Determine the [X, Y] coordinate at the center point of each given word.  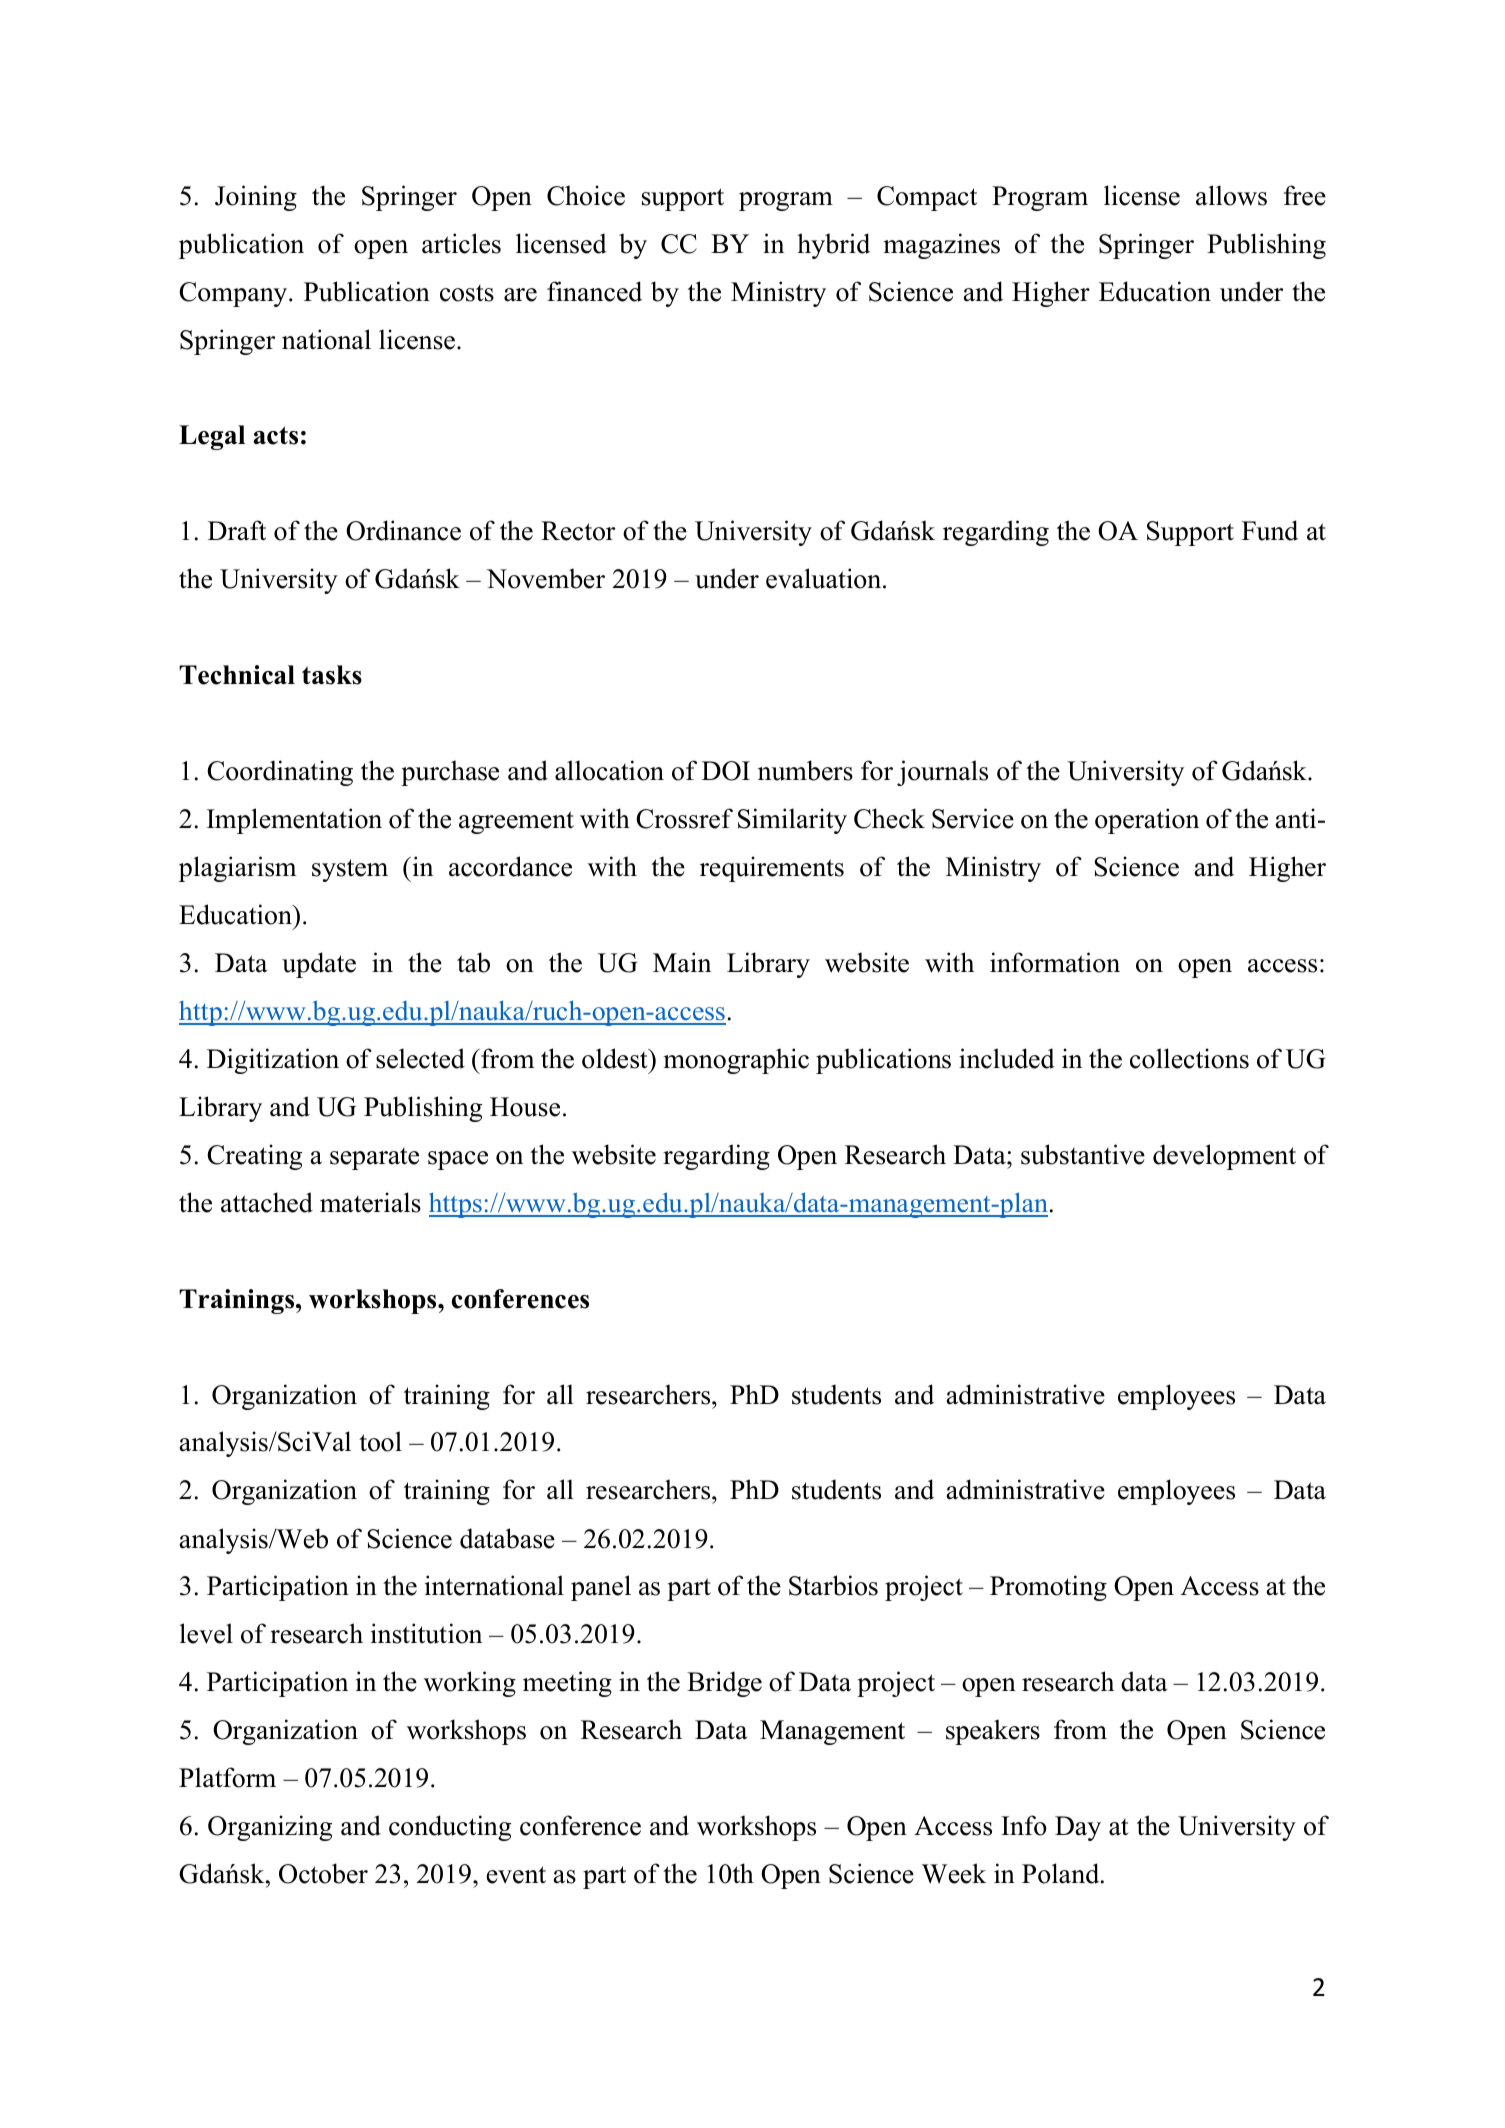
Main [682, 962]
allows [1231, 195]
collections [1189, 1058]
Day [1078, 1828]
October [323, 1873]
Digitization [273, 1061]
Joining [256, 198]
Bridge [724, 1684]
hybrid [833, 246]
